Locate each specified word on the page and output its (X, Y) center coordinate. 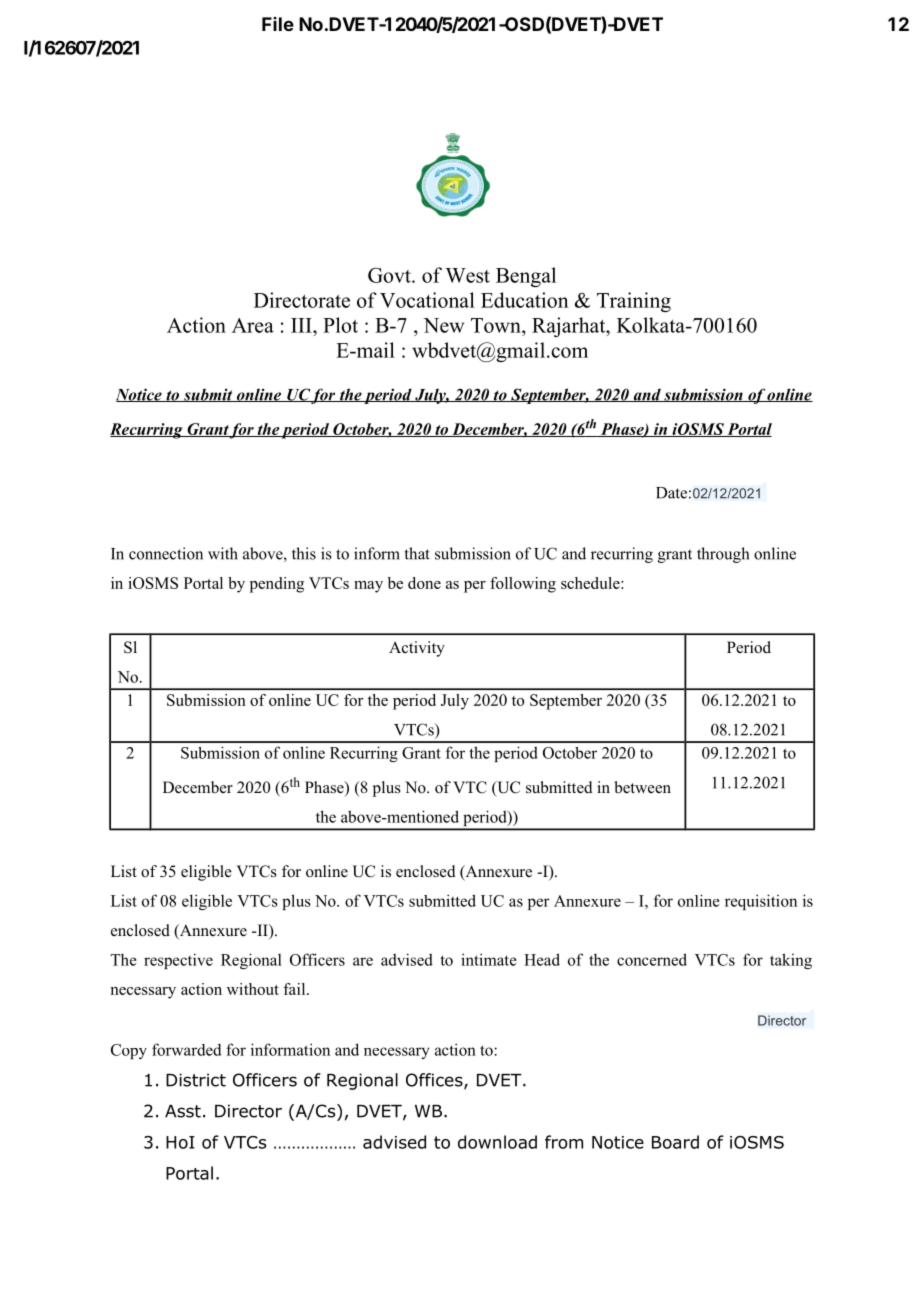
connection (166, 553)
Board (675, 1142)
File (278, 24)
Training (634, 302)
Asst (183, 1111)
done (424, 583)
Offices (435, 1081)
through (723, 555)
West (467, 275)
